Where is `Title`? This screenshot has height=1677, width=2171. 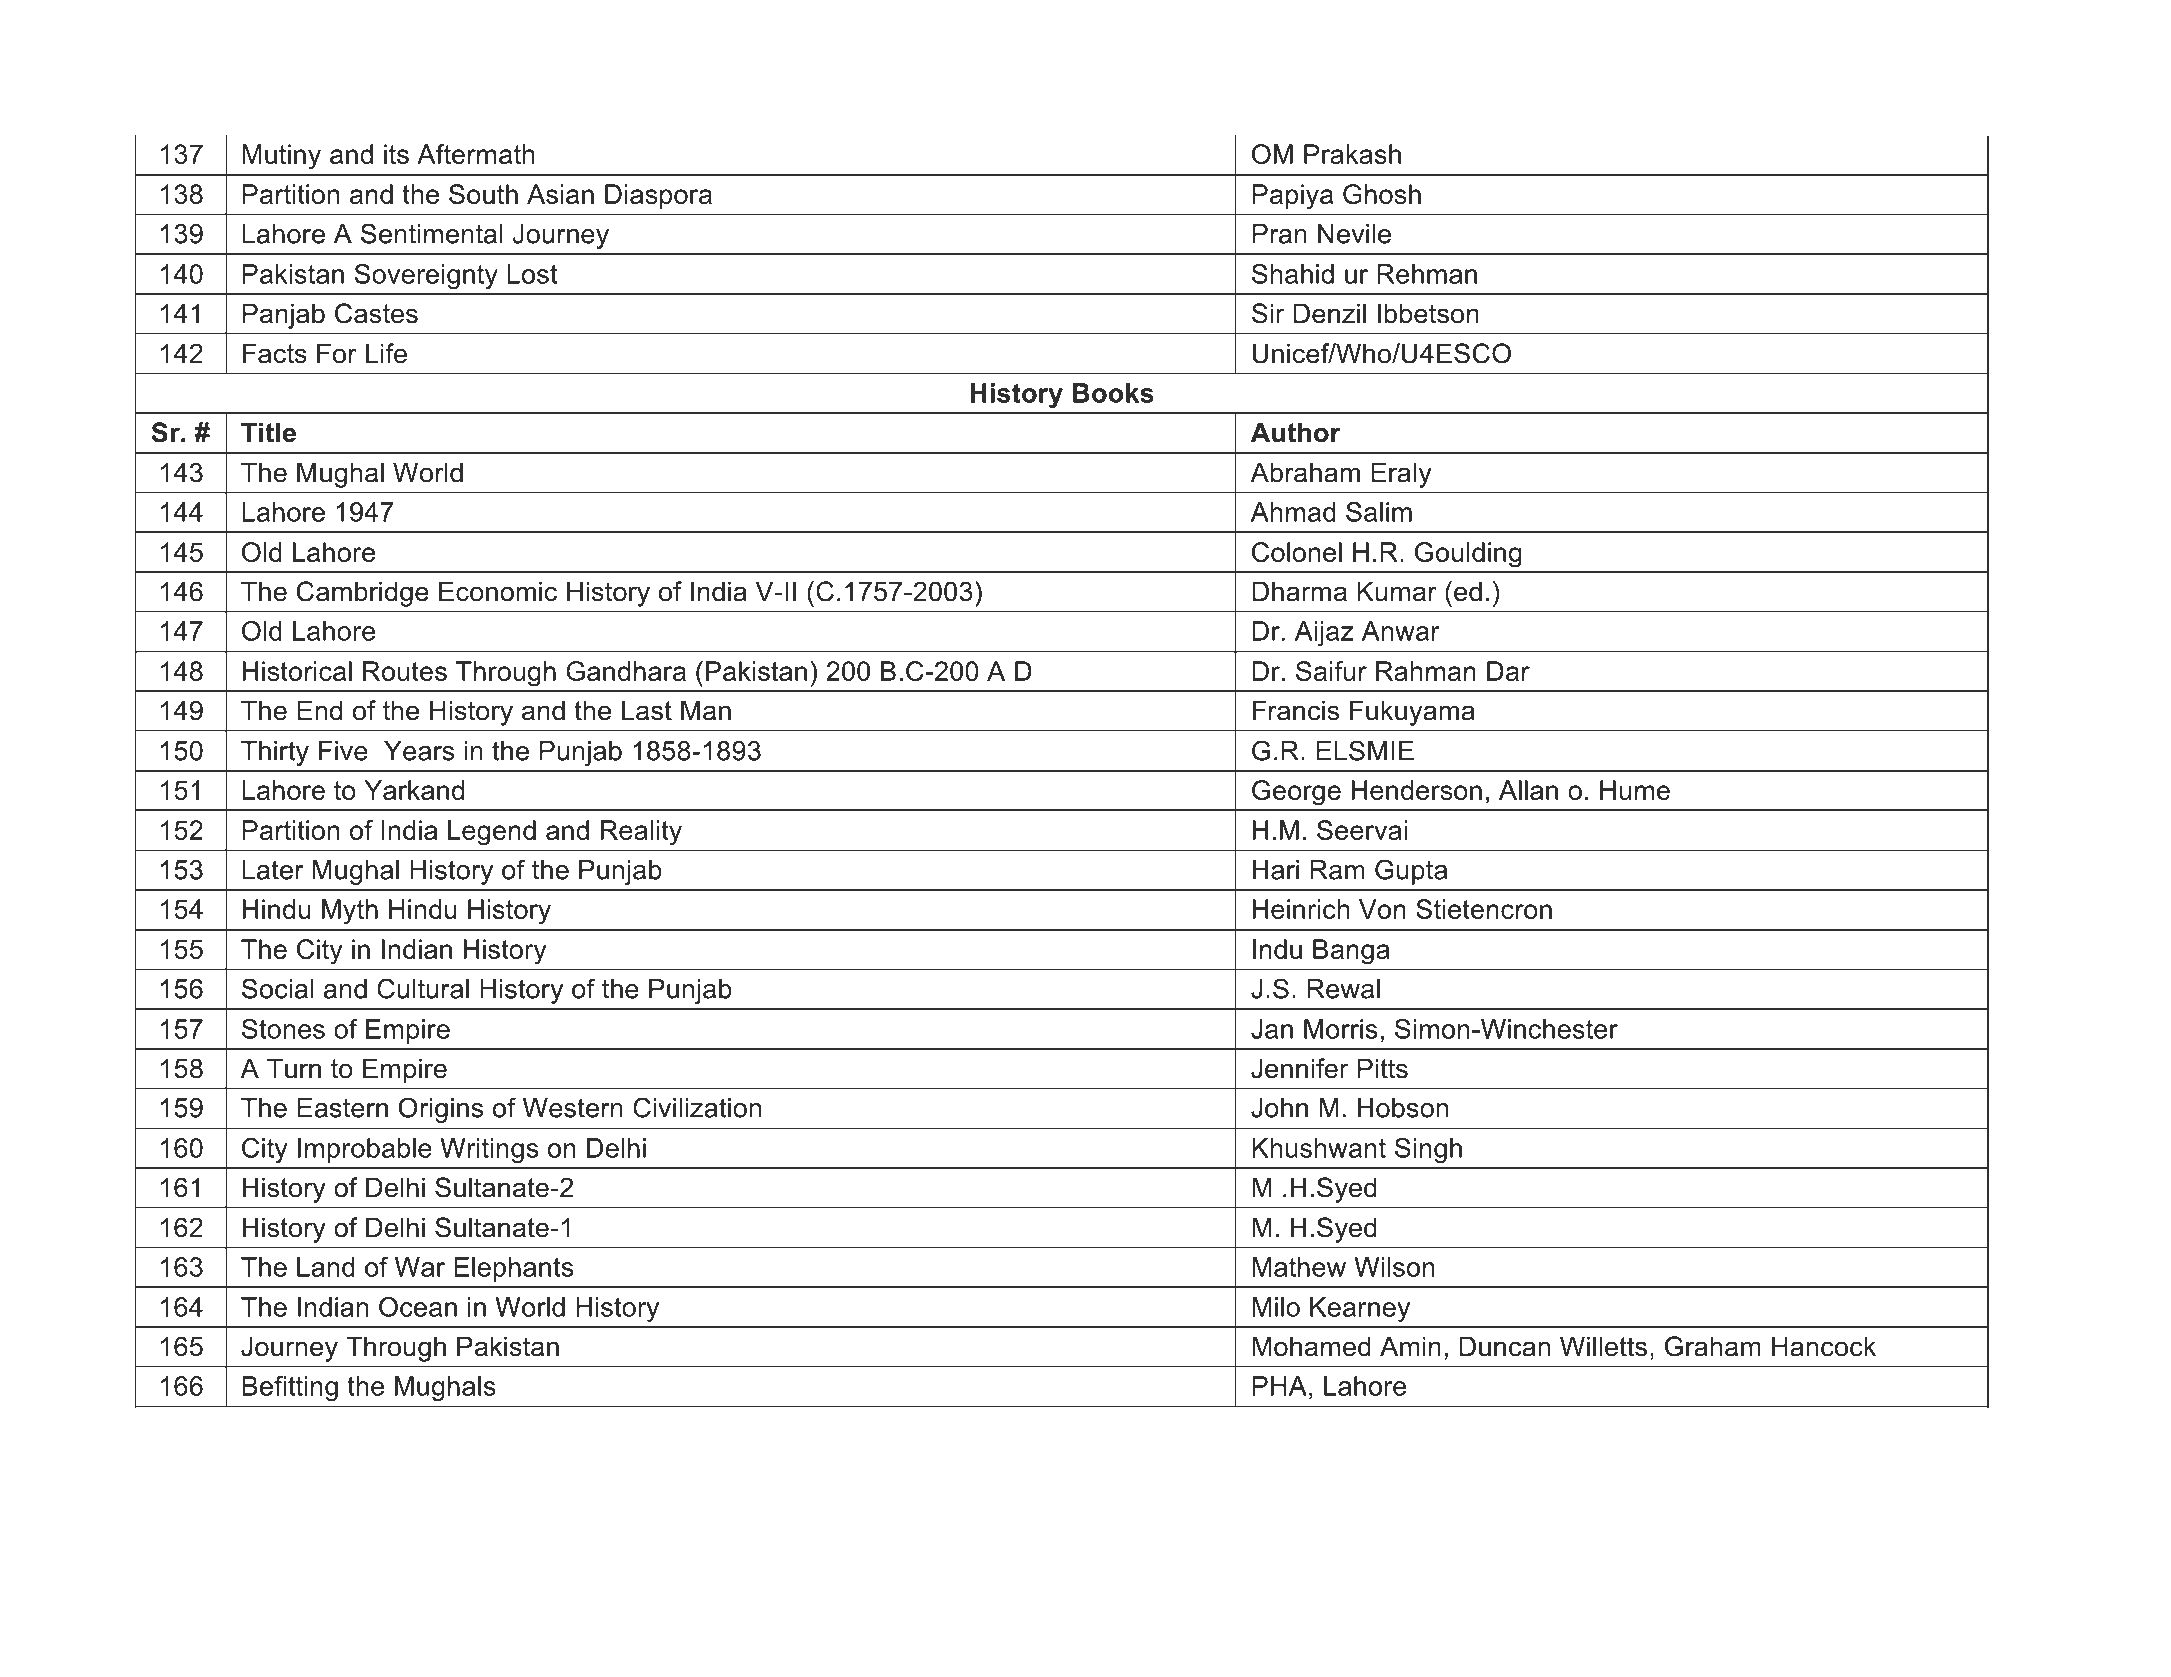
Title is located at coordinates (268, 432).
